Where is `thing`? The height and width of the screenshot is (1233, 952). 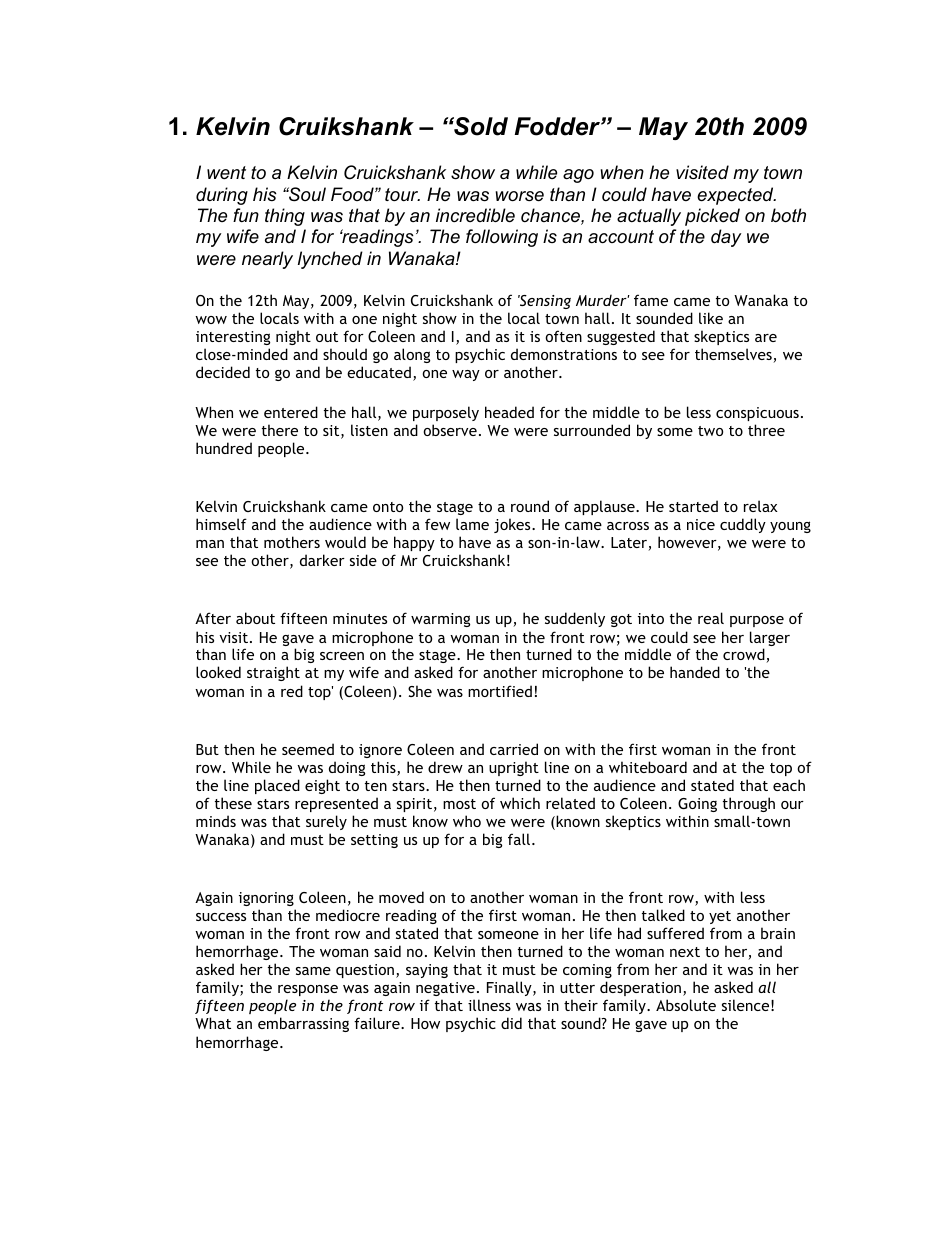
thing is located at coordinates (285, 217).
